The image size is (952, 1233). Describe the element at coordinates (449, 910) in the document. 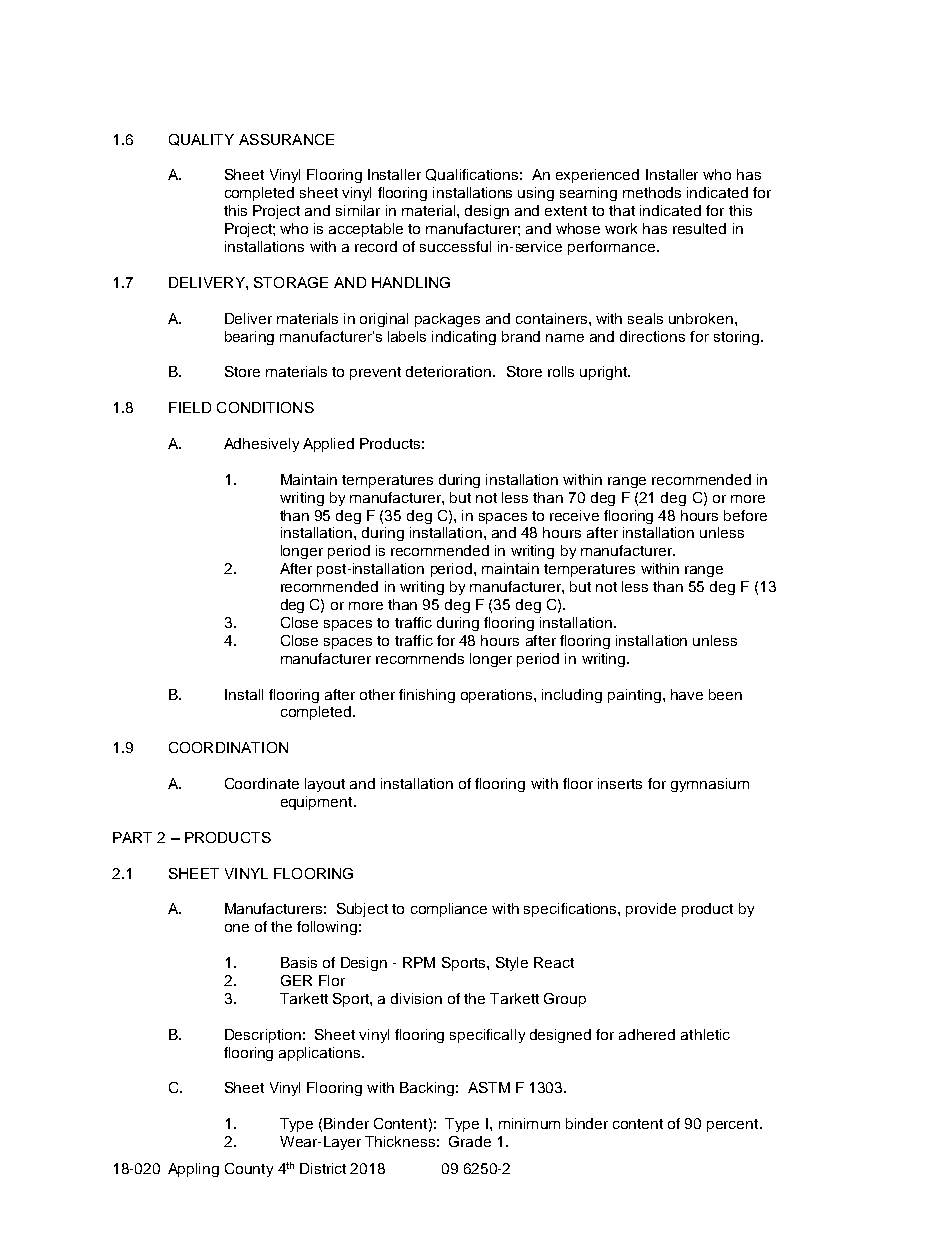

I see `compliance` at that location.
